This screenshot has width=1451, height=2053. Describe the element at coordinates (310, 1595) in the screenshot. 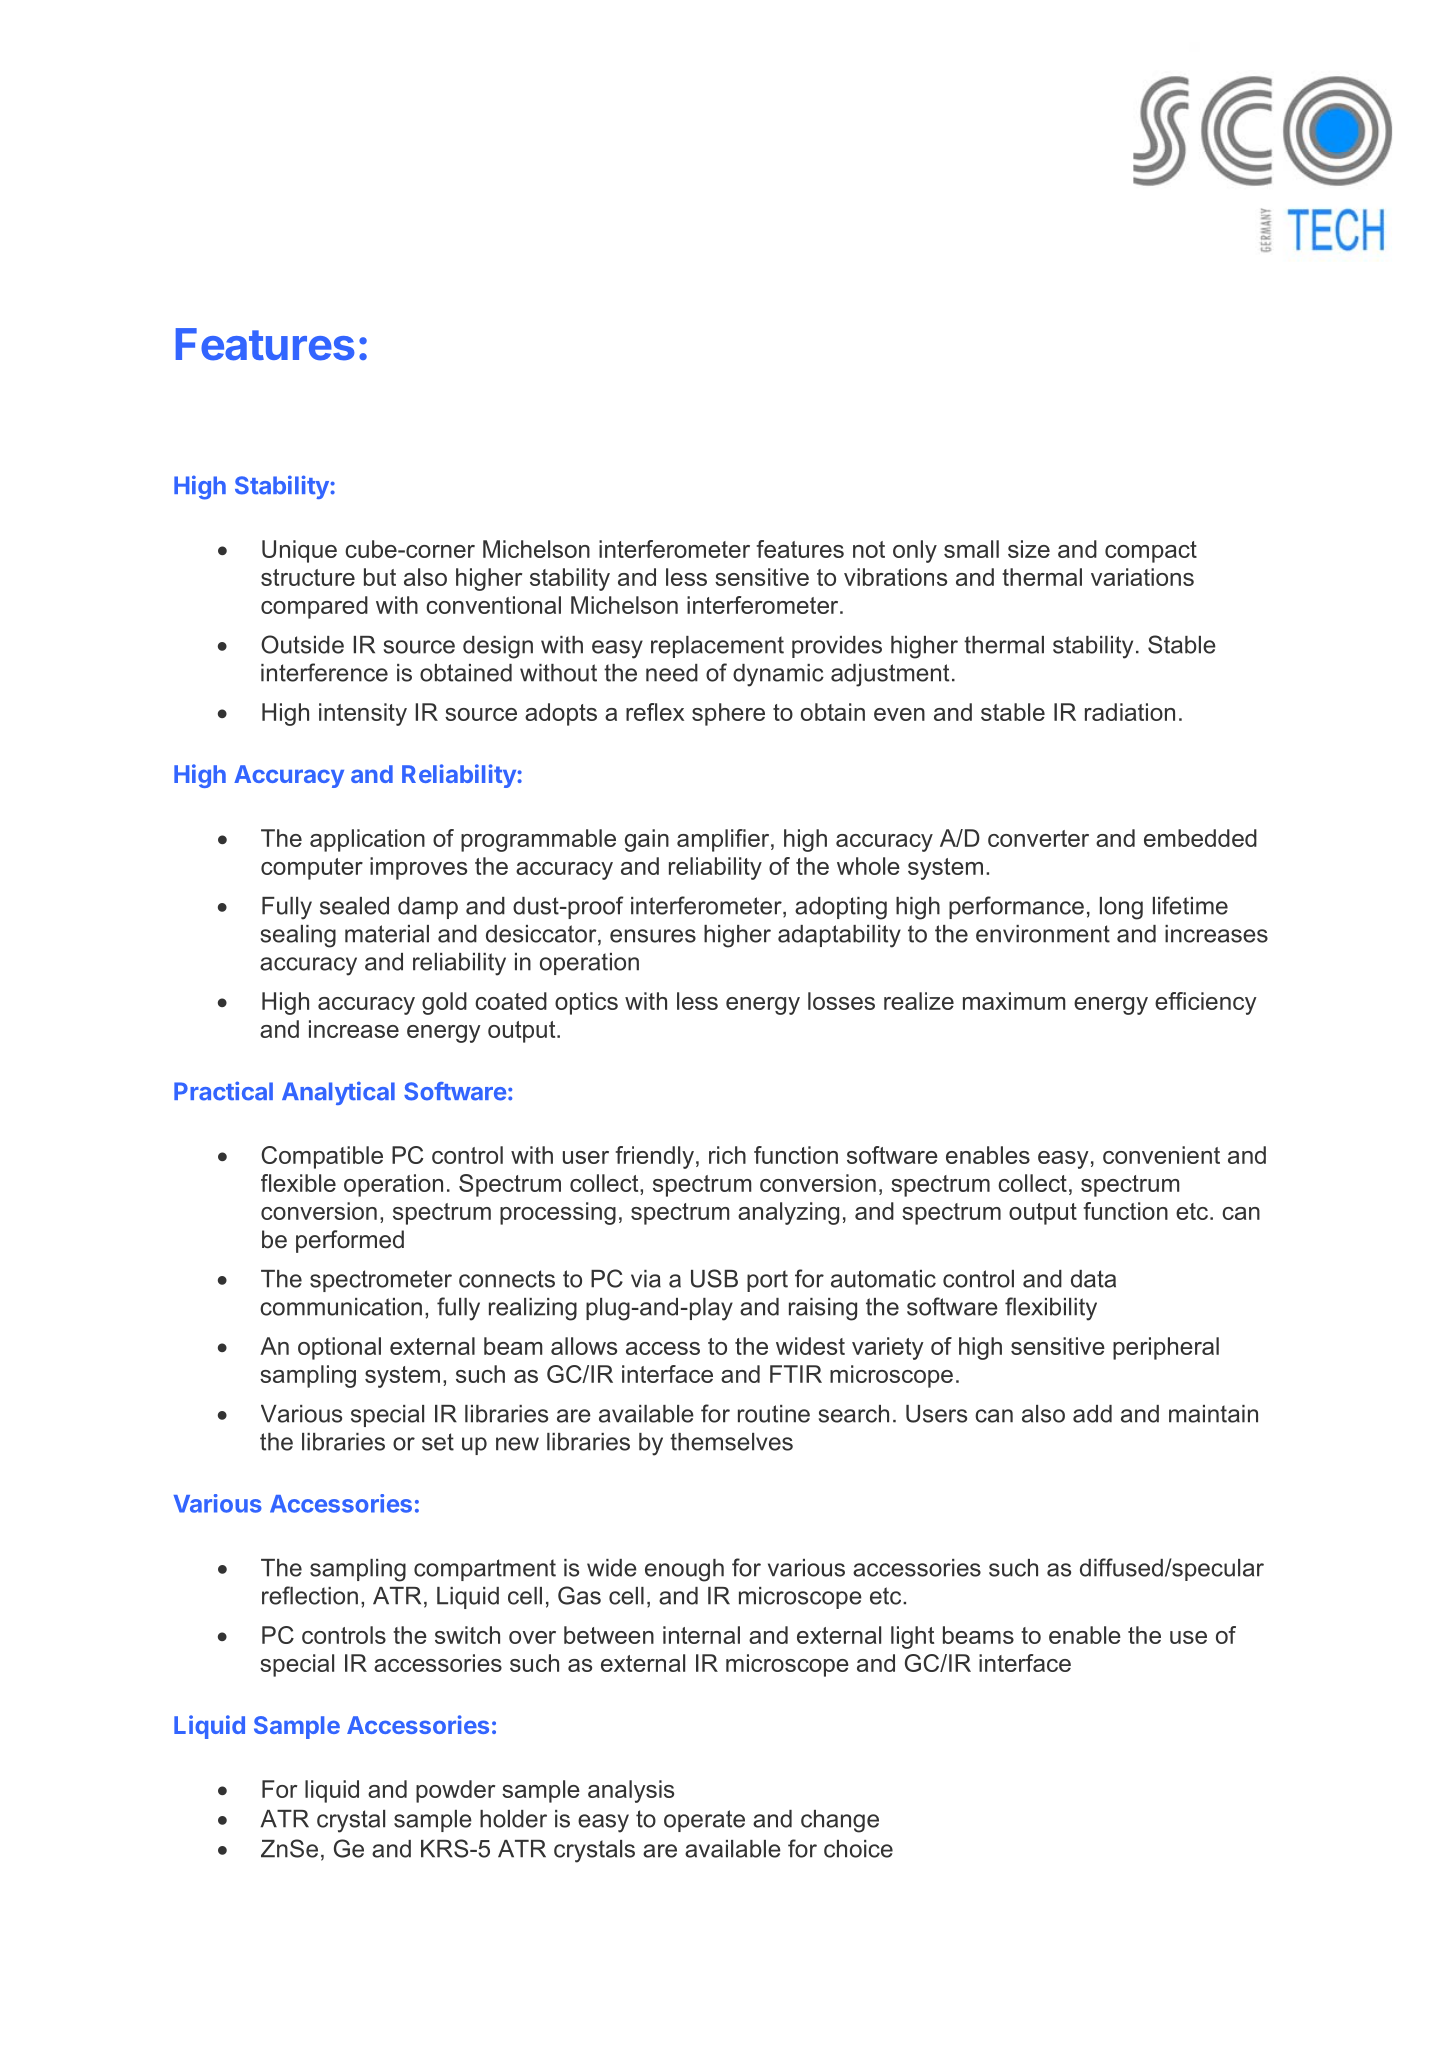

I see `reflection` at that location.
